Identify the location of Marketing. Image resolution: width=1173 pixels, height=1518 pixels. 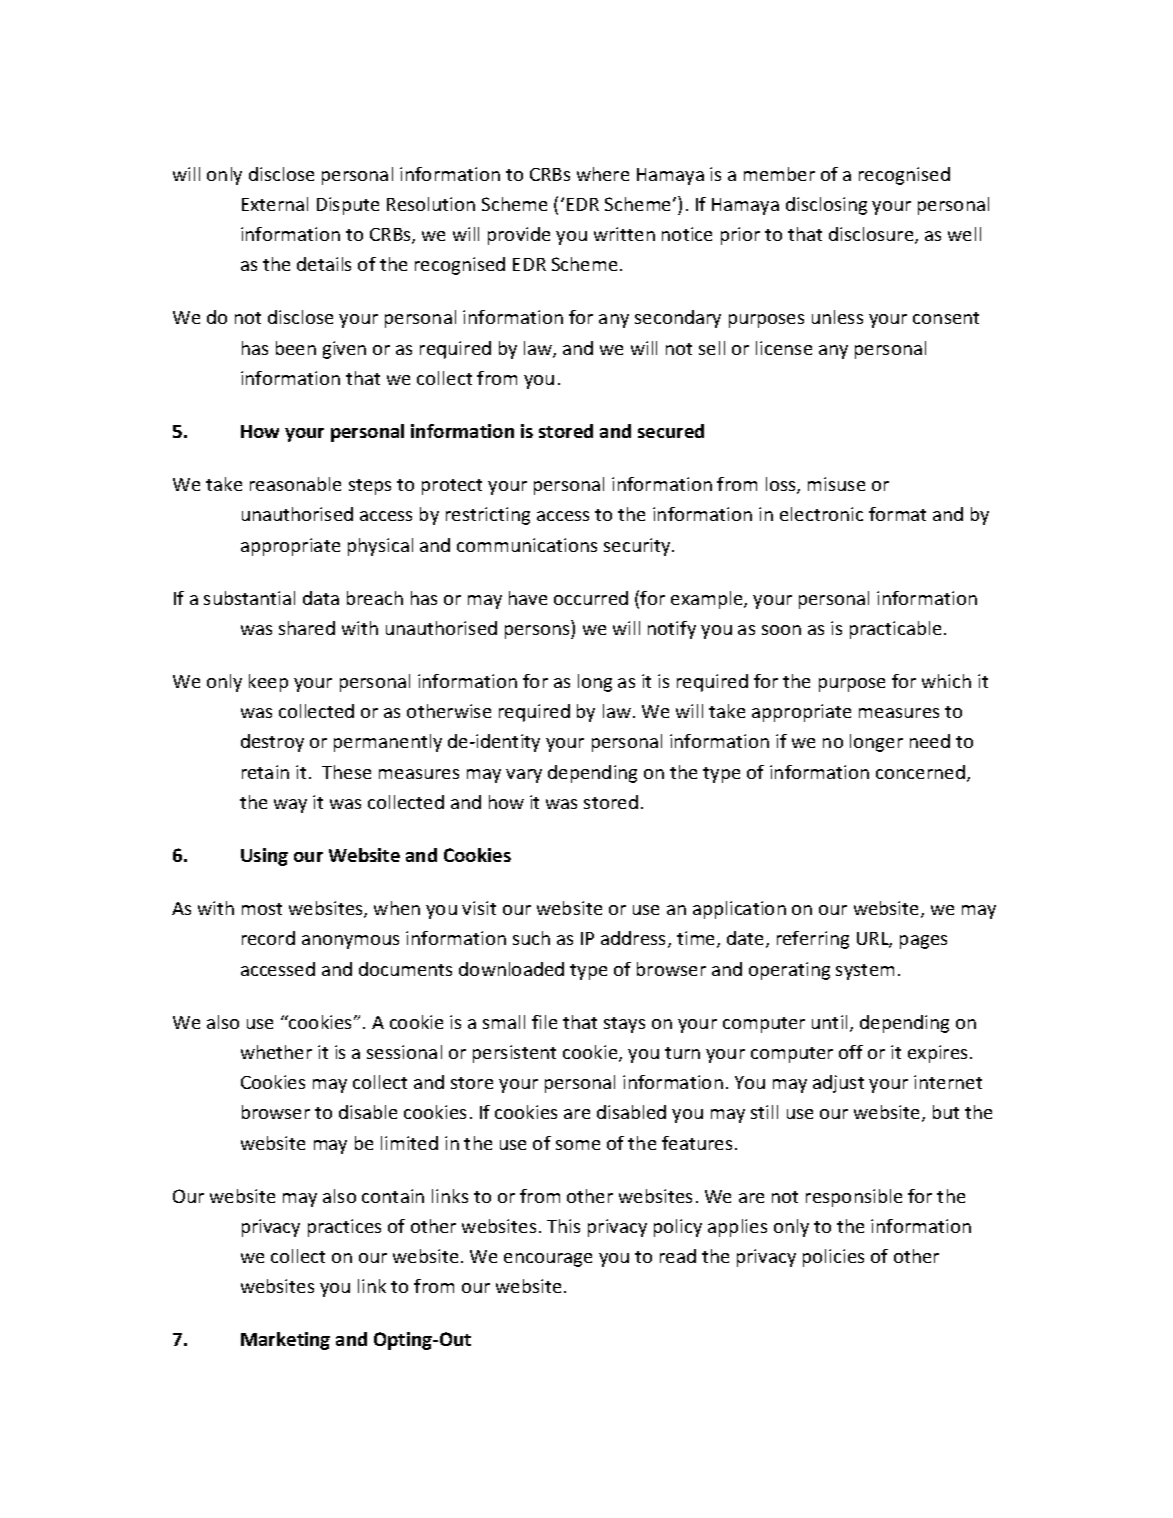
(285, 1341).
